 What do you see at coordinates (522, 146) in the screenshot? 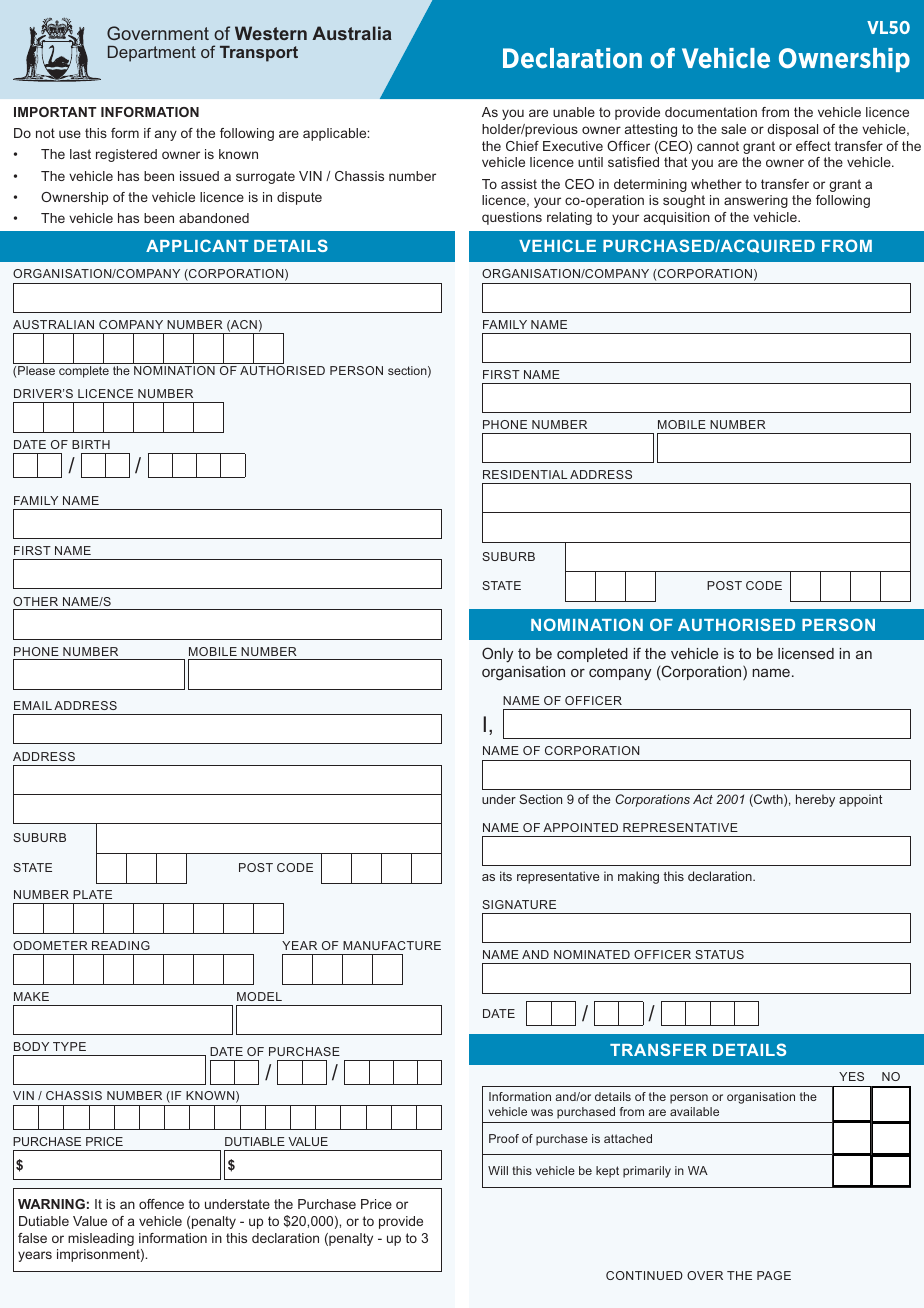
I see `Chief` at bounding box center [522, 146].
